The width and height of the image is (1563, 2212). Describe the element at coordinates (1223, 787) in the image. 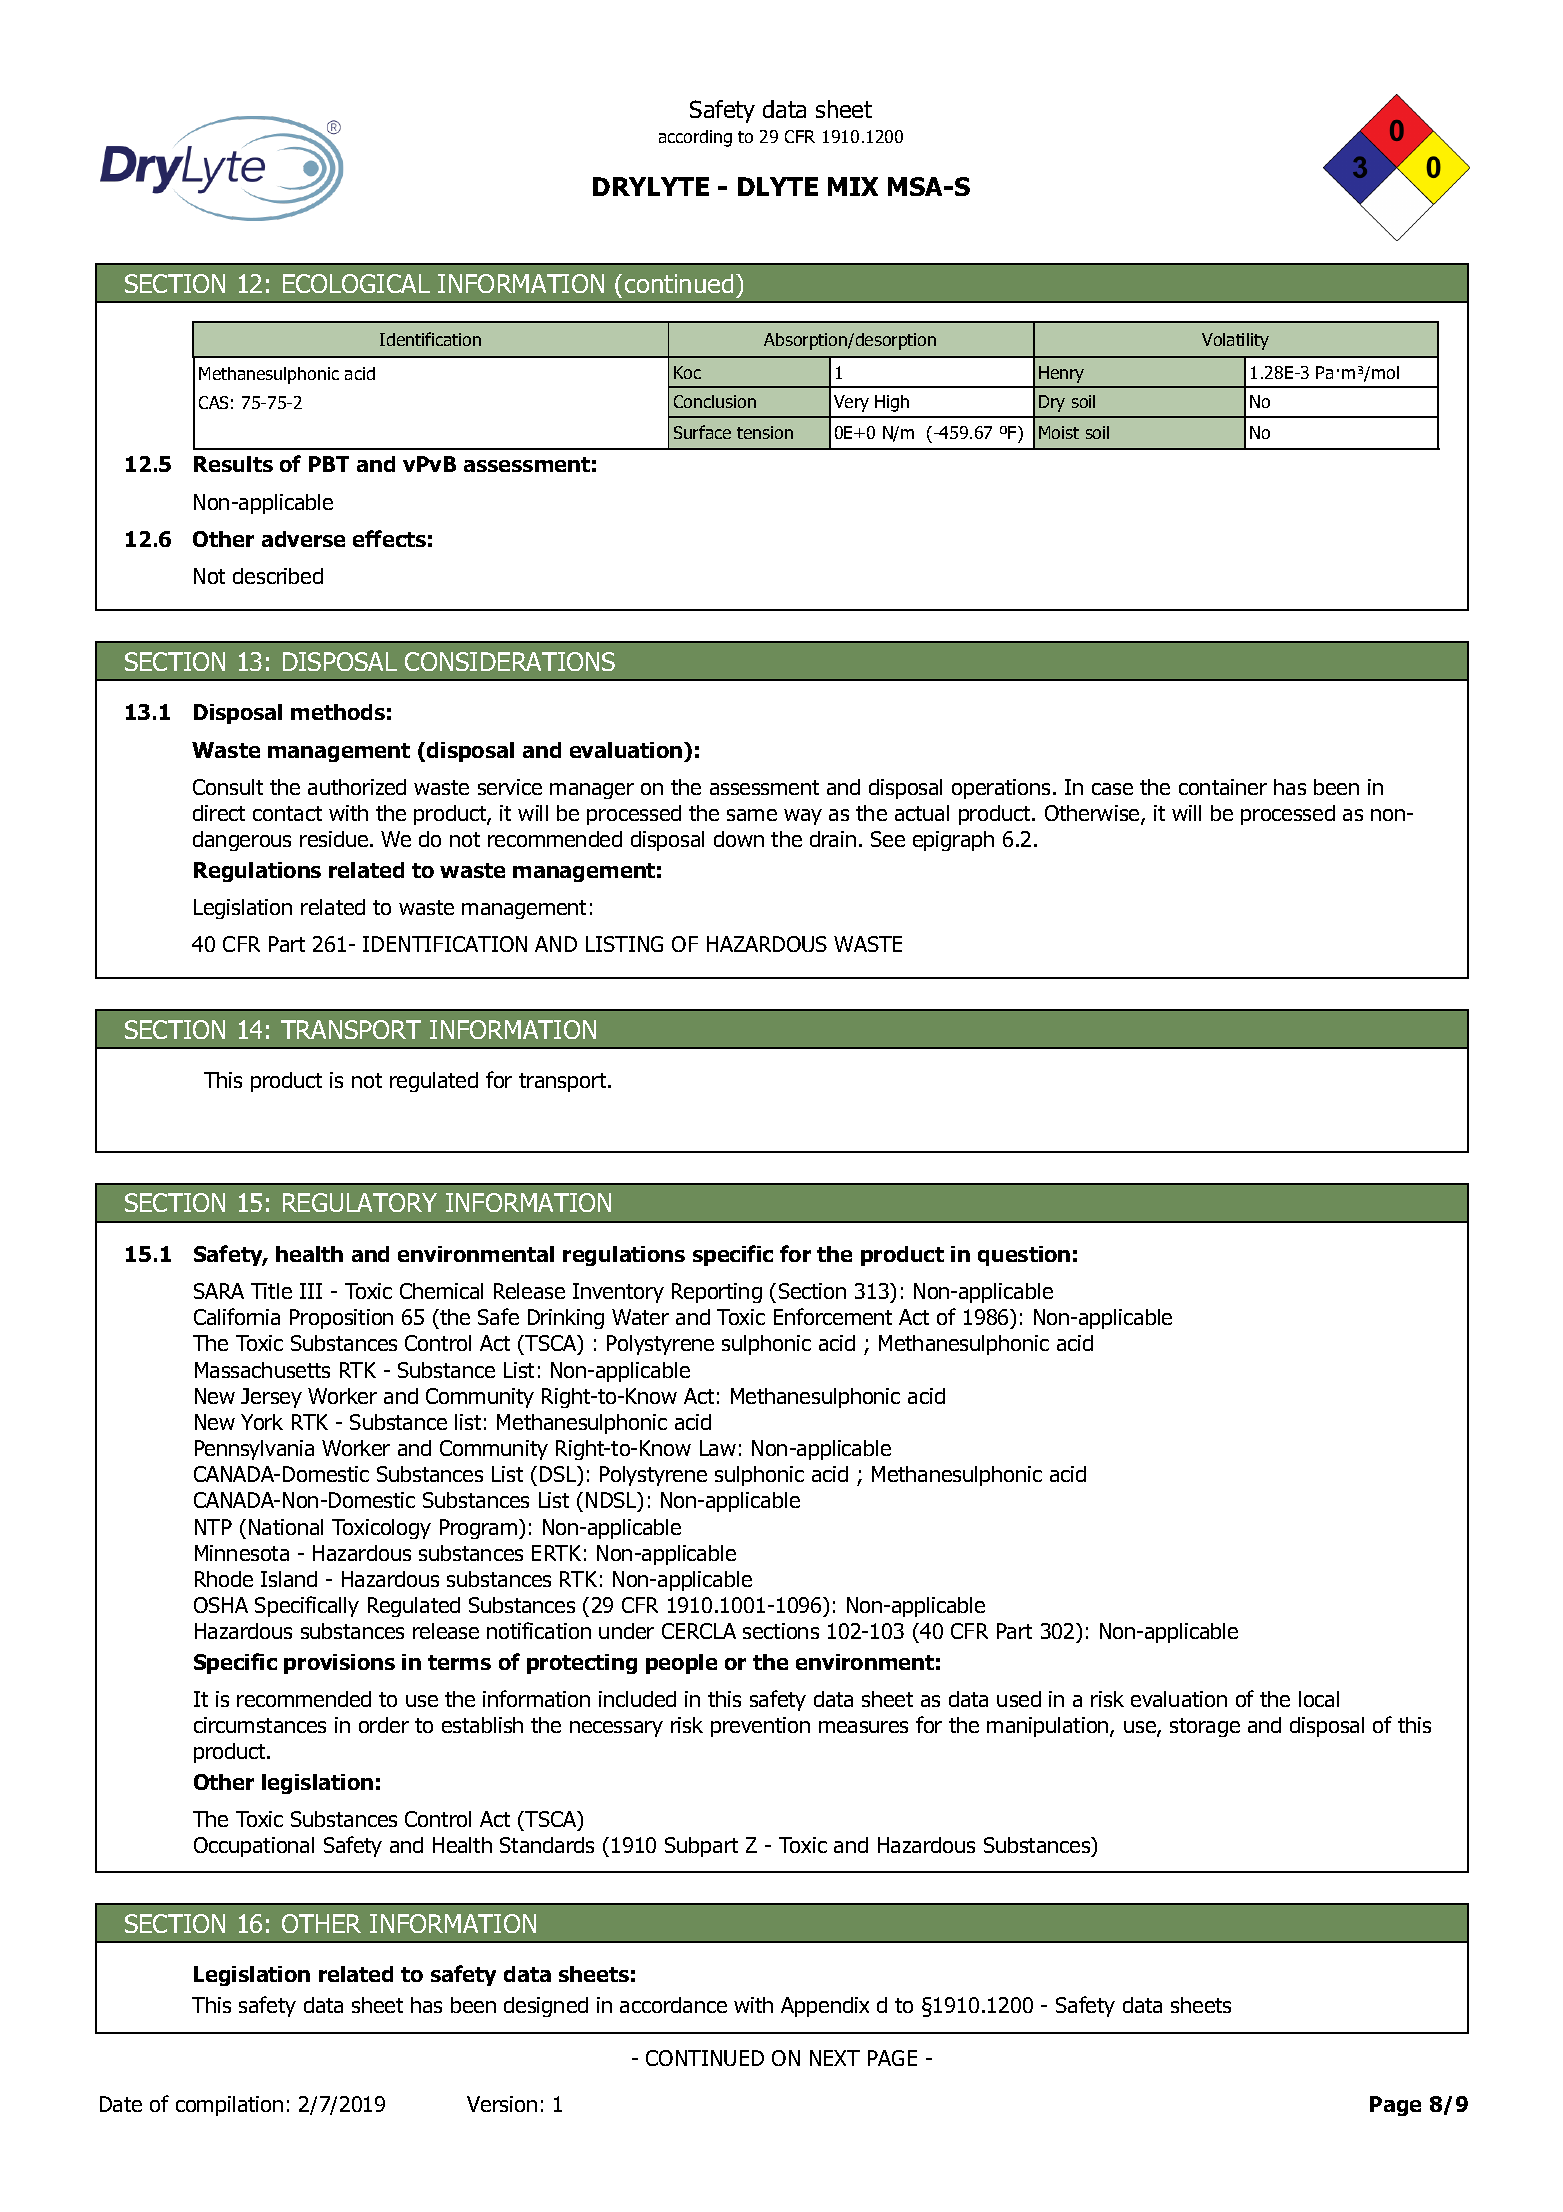

I see `container` at that location.
